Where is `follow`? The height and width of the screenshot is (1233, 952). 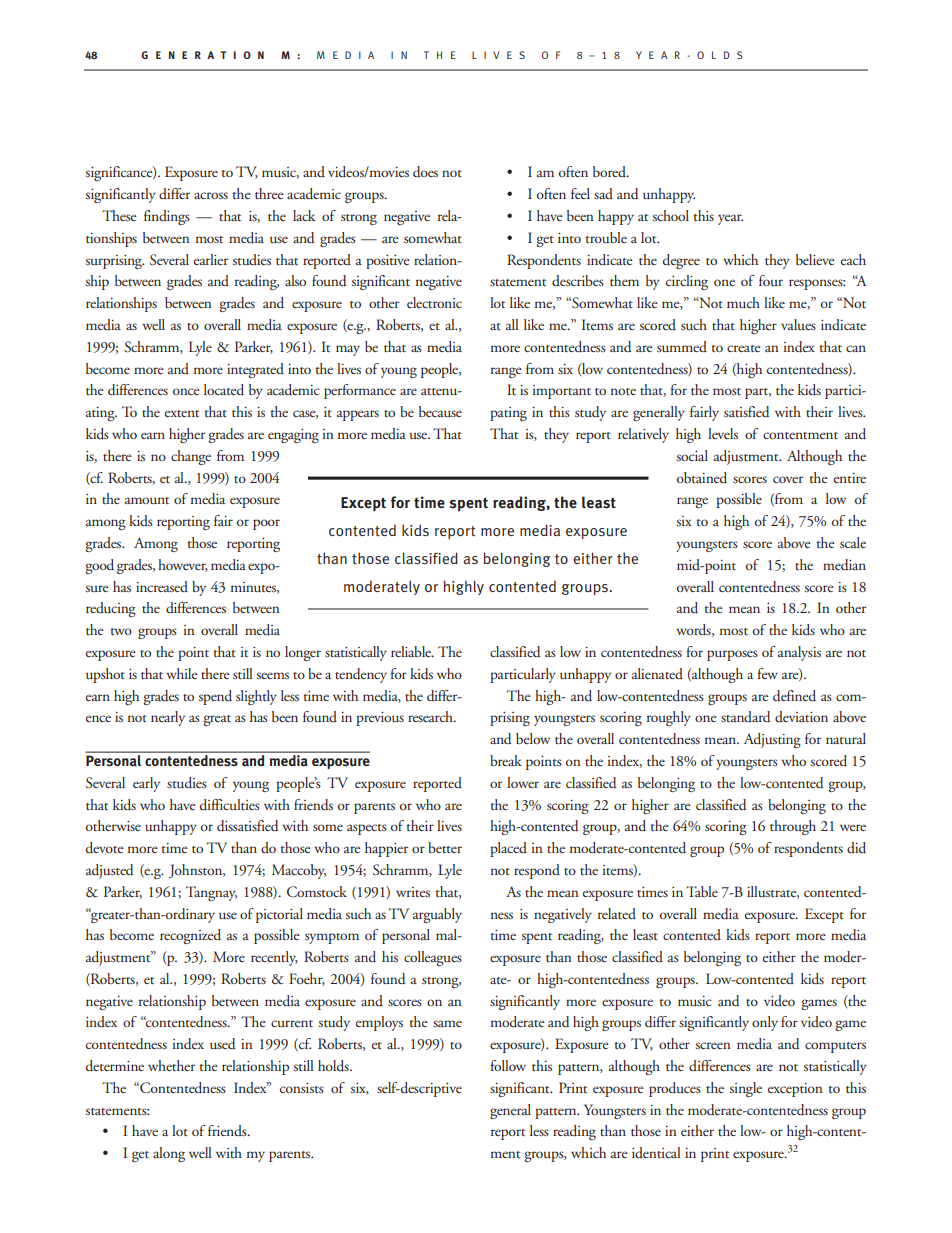
follow is located at coordinates (508, 1065).
